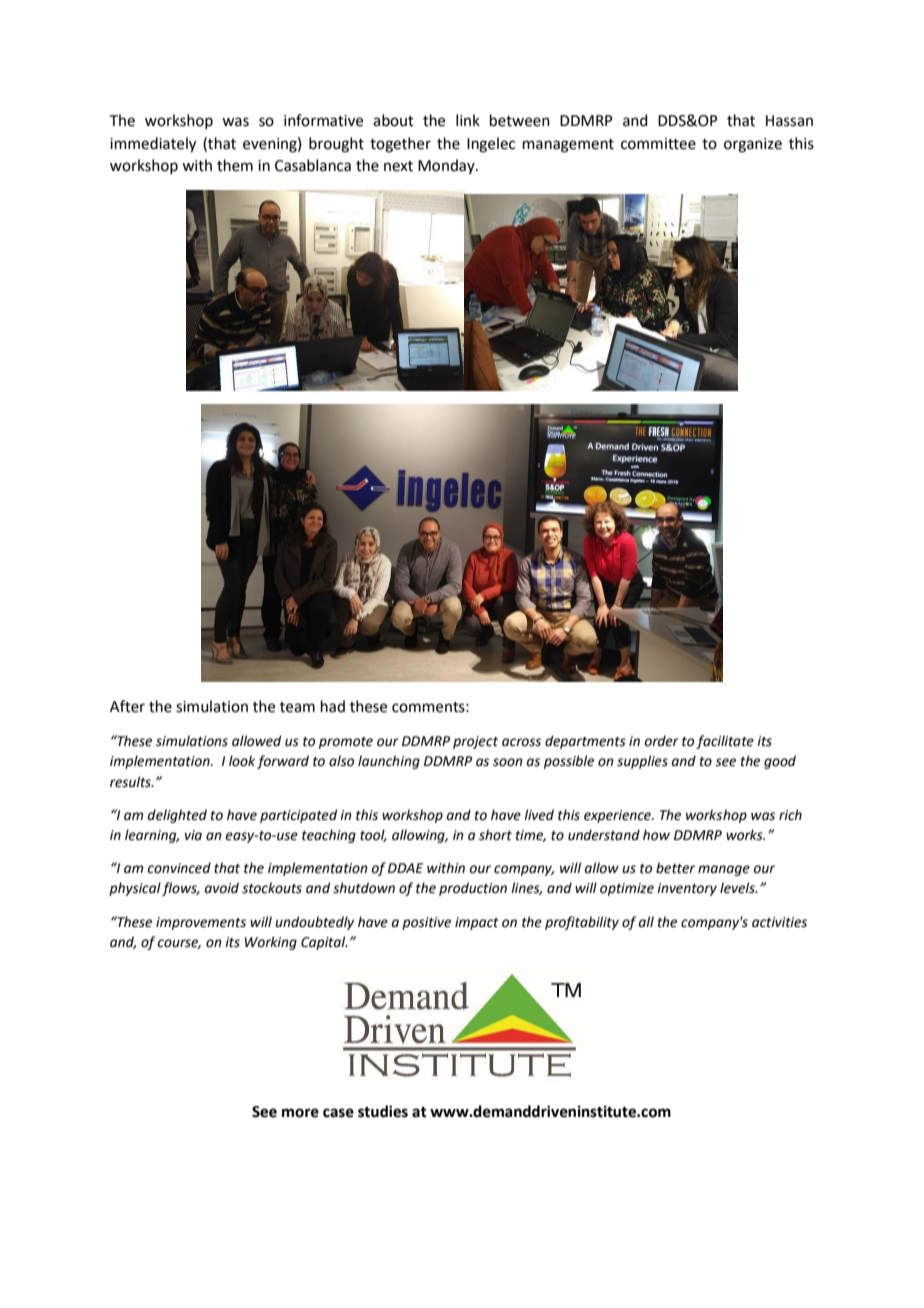  What do you see at coordinates (300, 1113) in the page?
I see `more` at bounding box center [300, 1113].
